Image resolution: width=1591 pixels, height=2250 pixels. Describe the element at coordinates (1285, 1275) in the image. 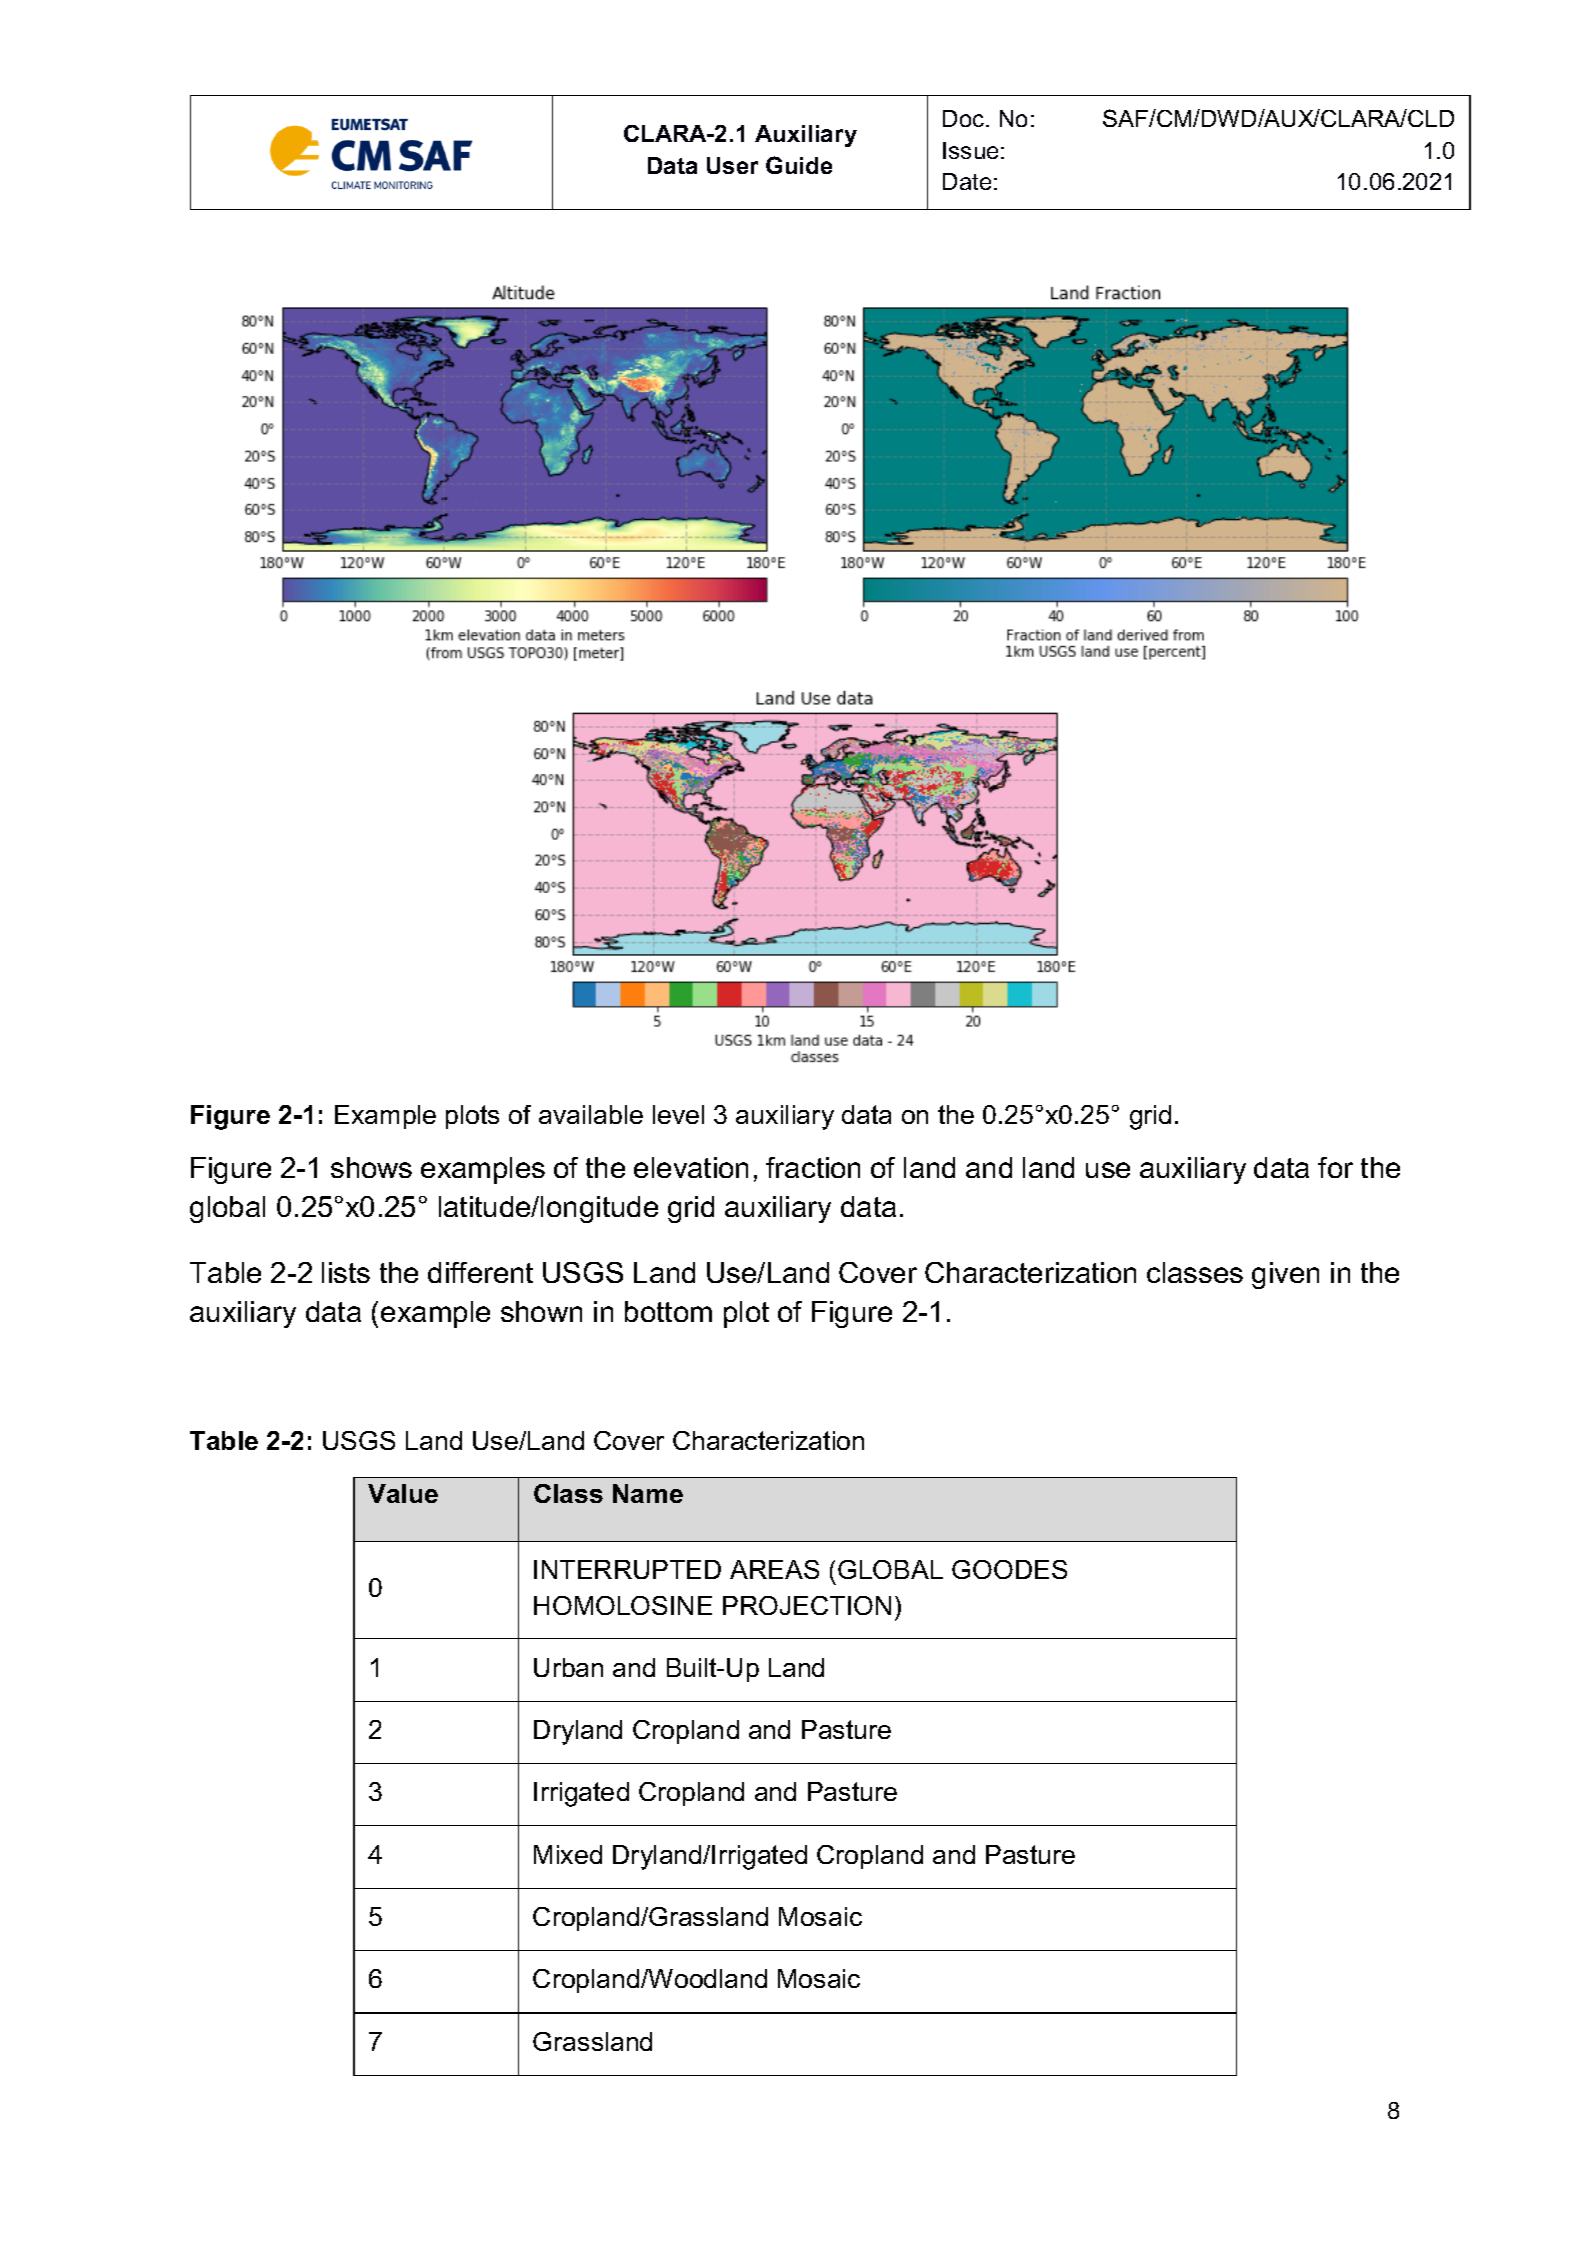

I see `given` at that location.
